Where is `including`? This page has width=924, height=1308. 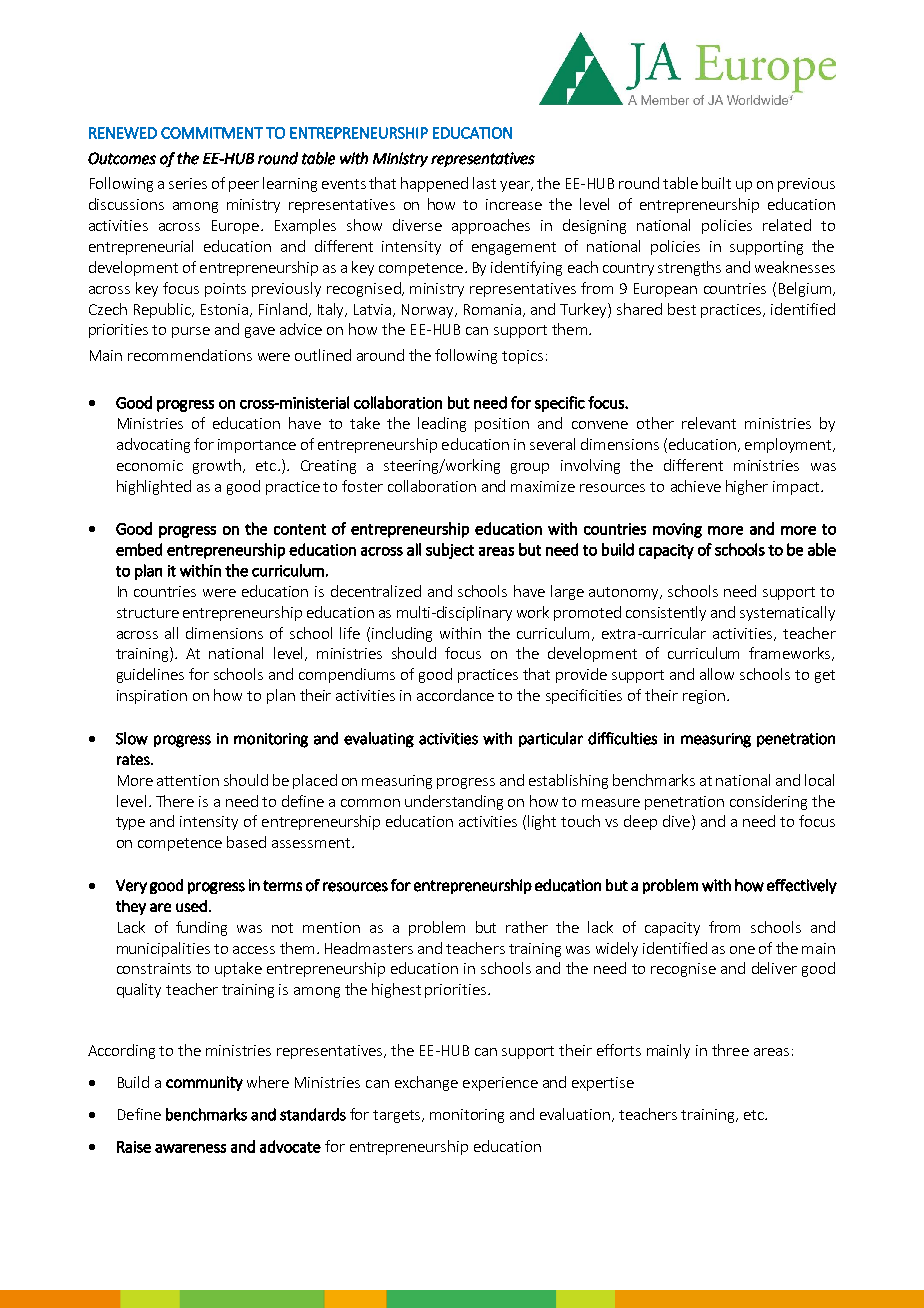
including is located at coordinates (402, 634).
